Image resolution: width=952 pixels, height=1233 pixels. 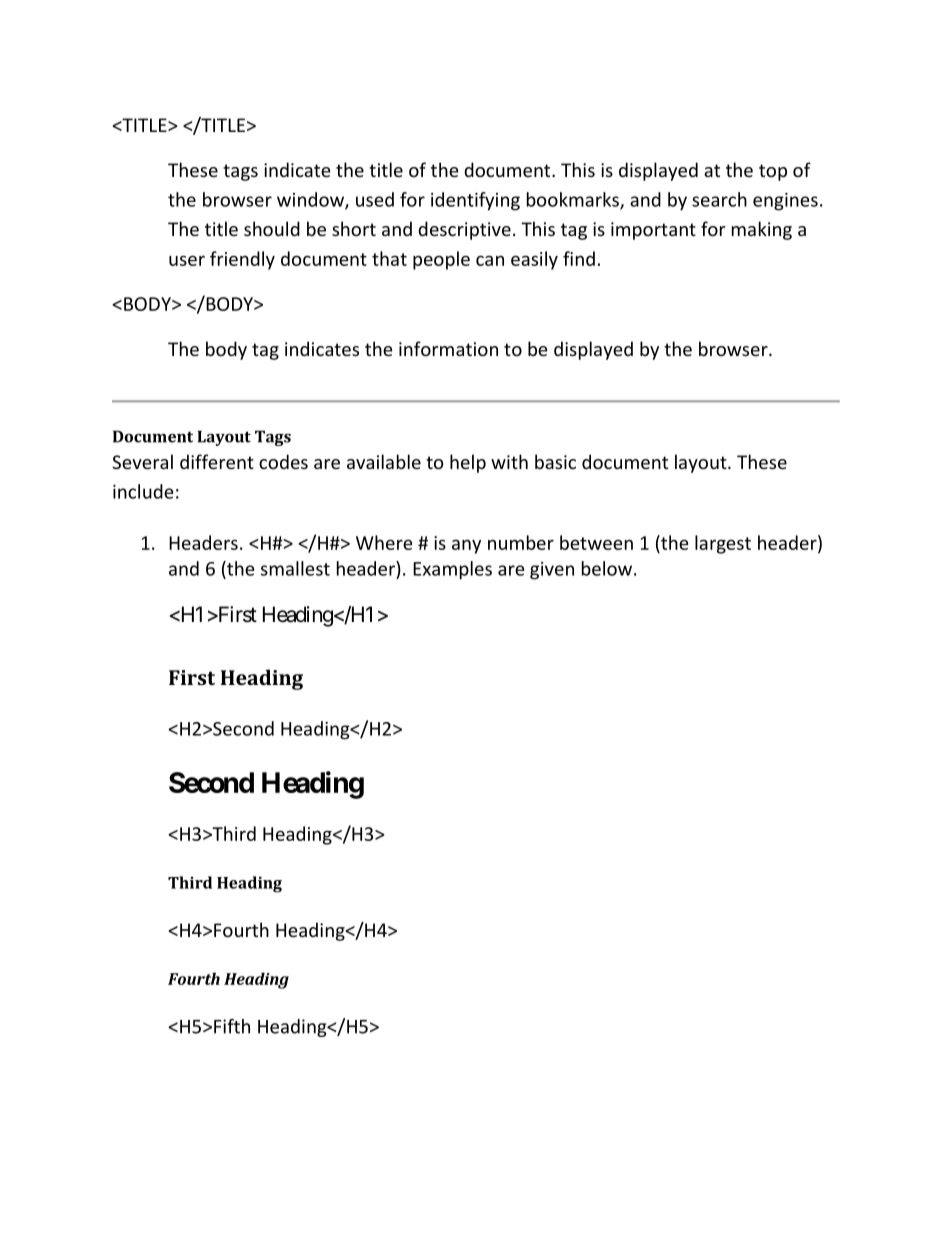 What do you see at coordinates (509, 461) in the page?
I see `with` at bounding box center [509, 461].
